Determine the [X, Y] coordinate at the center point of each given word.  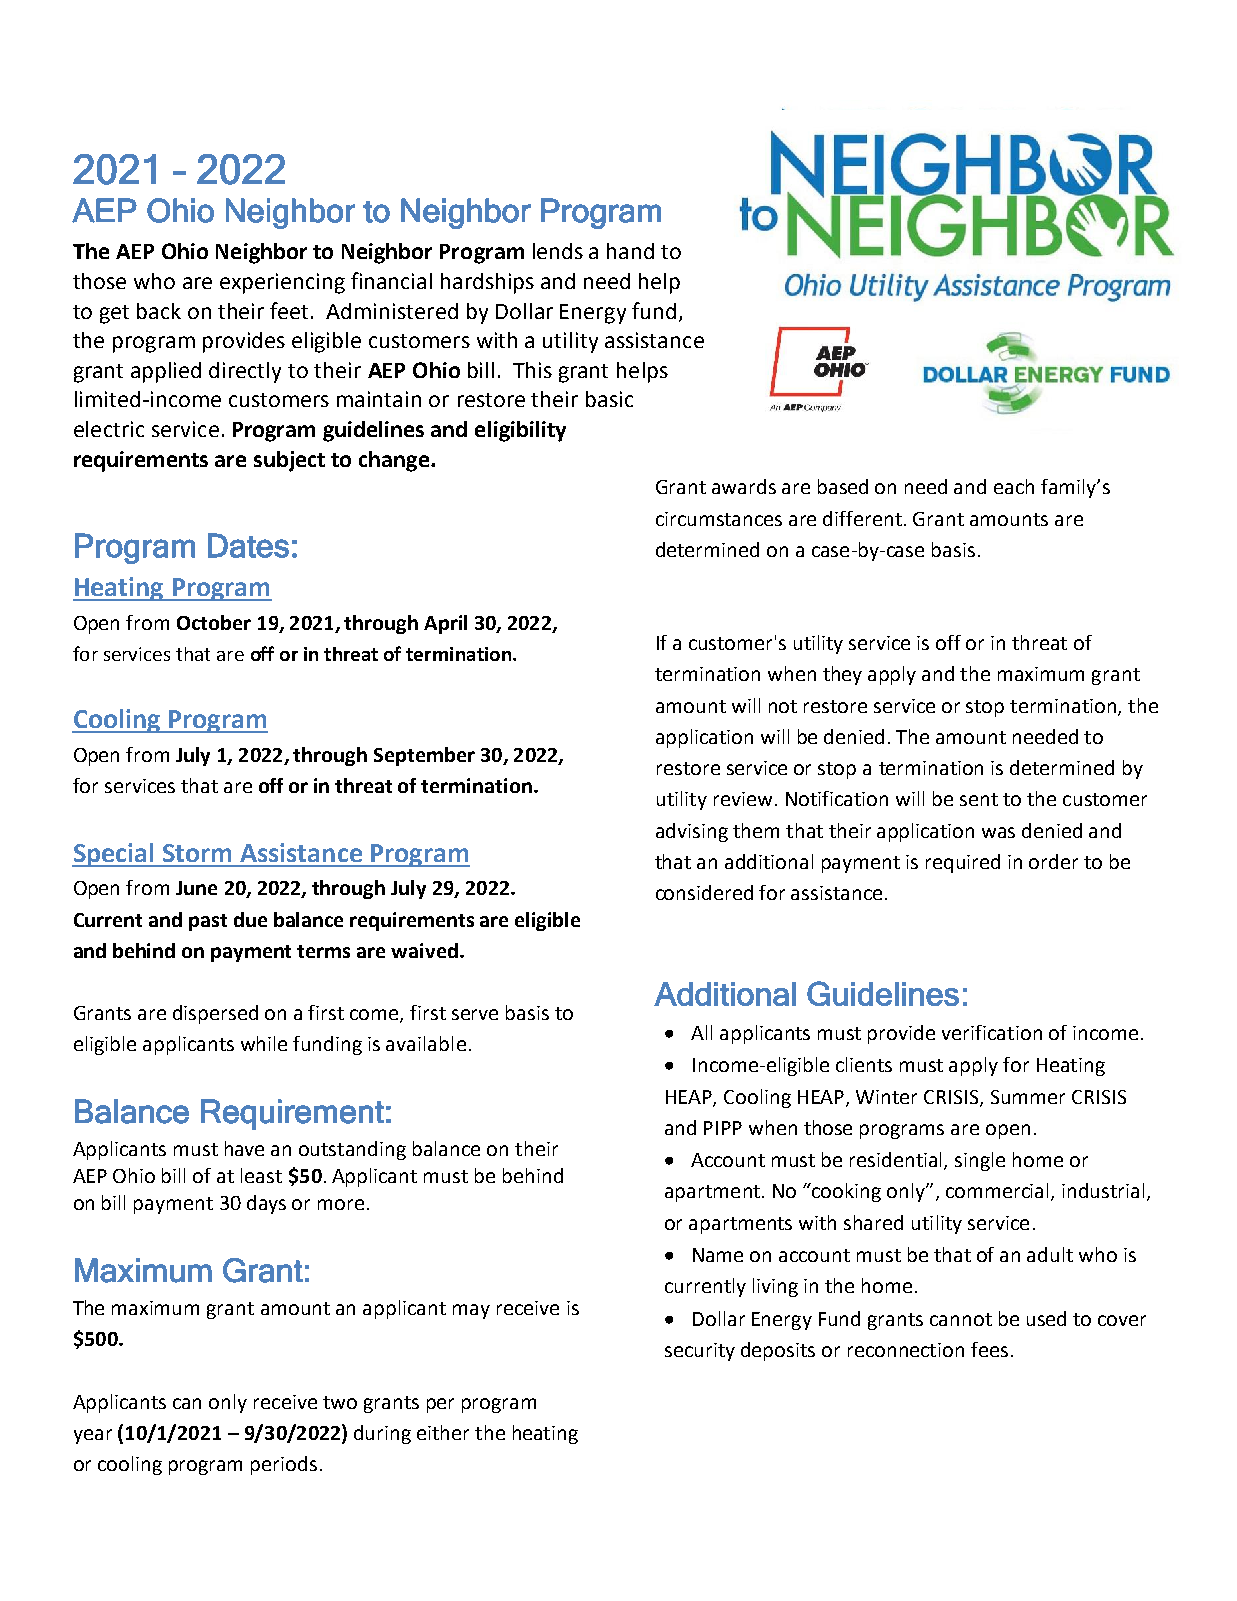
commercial [999, 1192]
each [1014, 486]
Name [718, 1255]
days [266, 1204]
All [701, 1032]
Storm [197, 853]
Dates [248, 545]
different [864, 518]
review [743, 799]
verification [992, 1032]
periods [284, 1465]
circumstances [719, 519]
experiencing [282, 283]
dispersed [215, 1014]
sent [979, 799]
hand [630, 251]
